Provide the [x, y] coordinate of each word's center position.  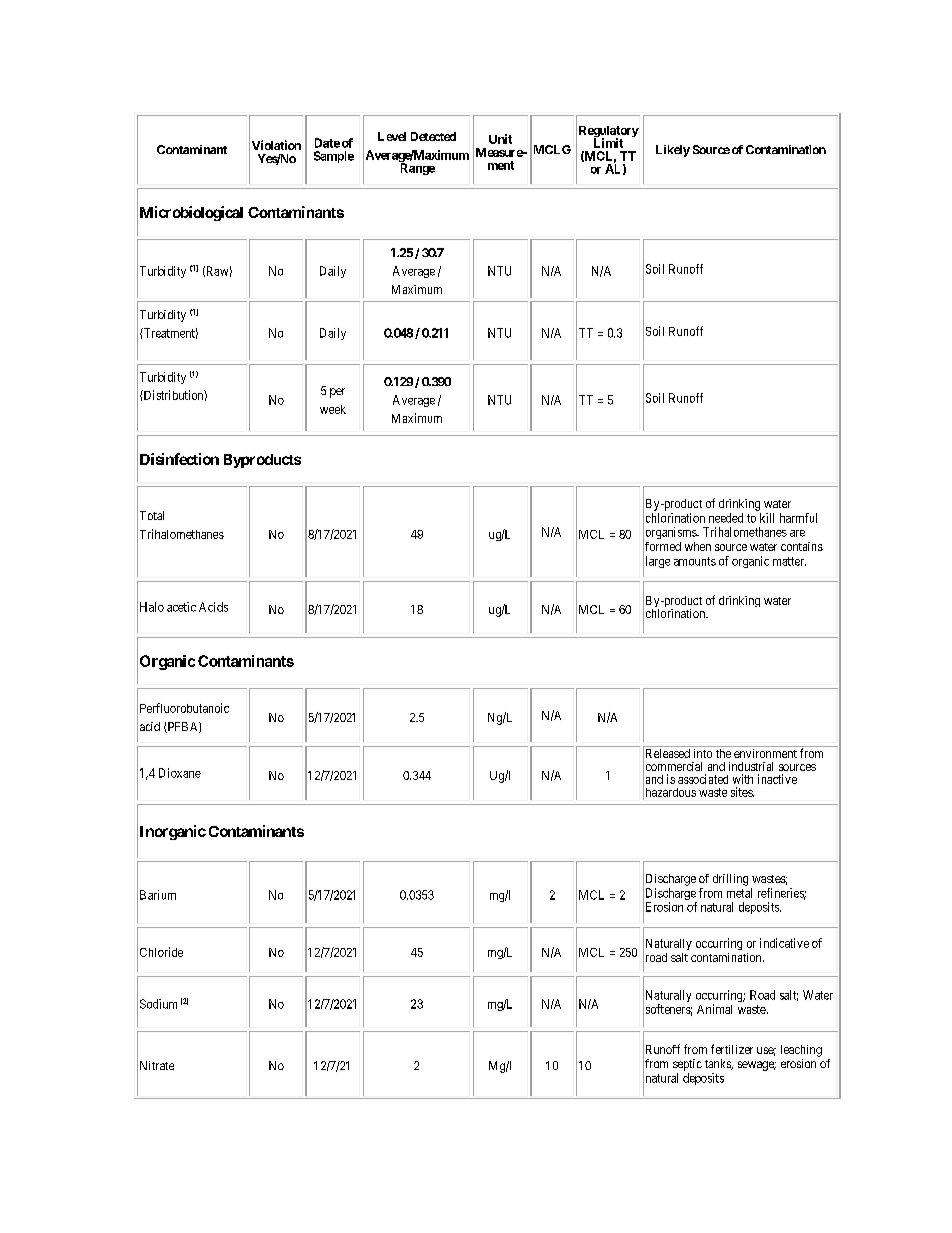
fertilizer [732, 1049]
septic [687, 1065]
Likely [673, 151]
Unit [500, 139]
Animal [714, 1009]
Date [327, 143]
